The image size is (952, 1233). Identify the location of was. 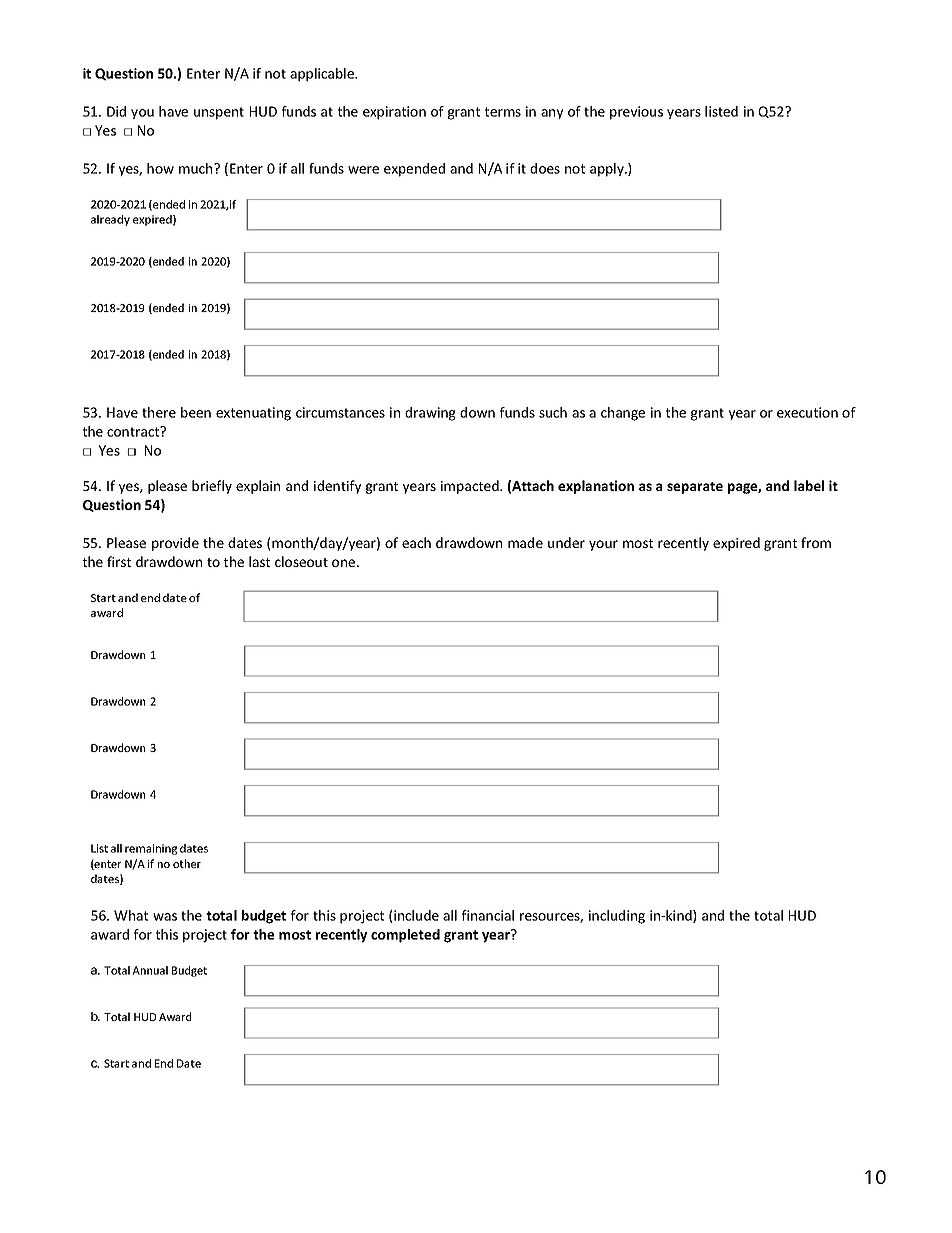
(165, 917).
